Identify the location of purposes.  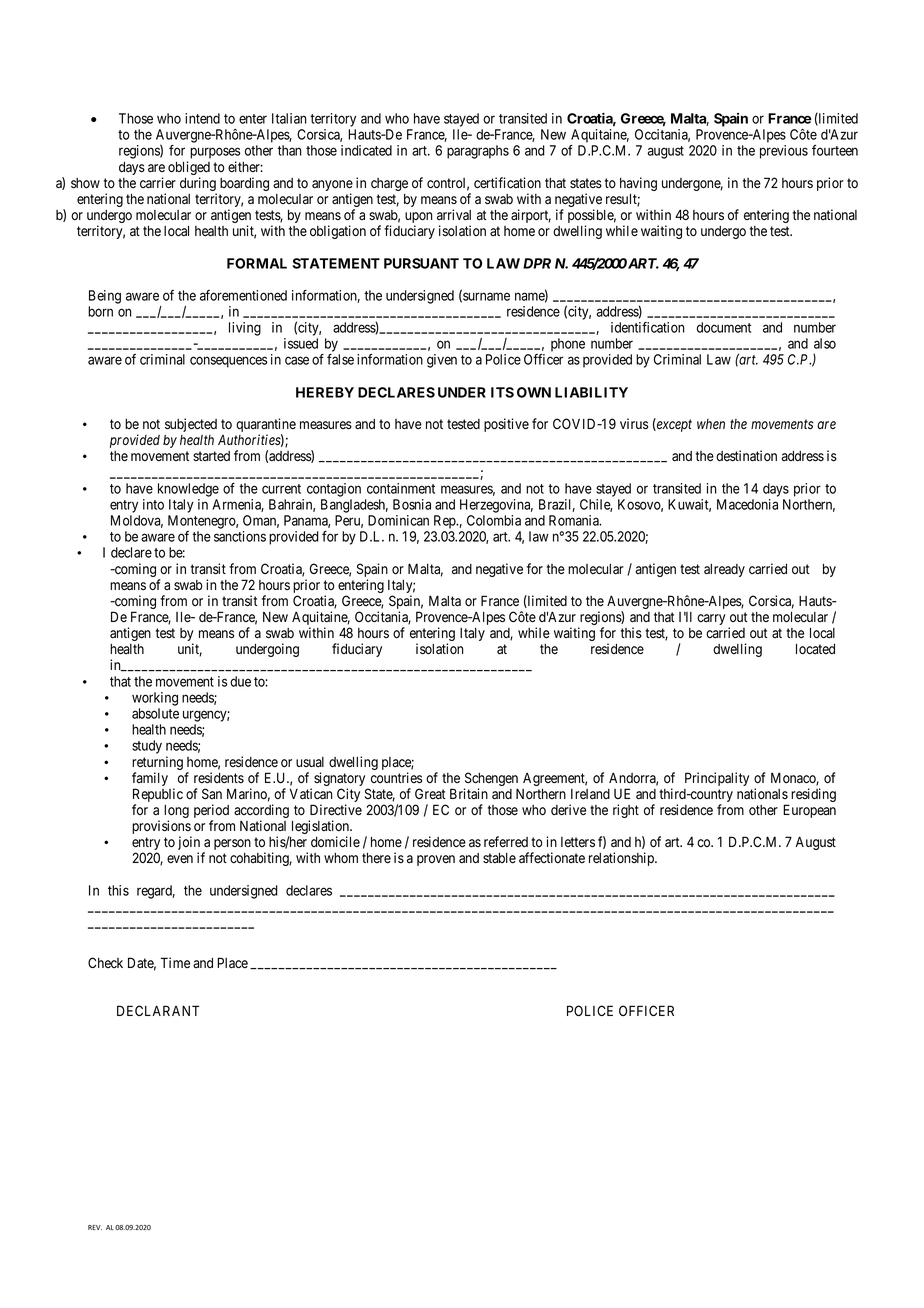
(215, 153).
